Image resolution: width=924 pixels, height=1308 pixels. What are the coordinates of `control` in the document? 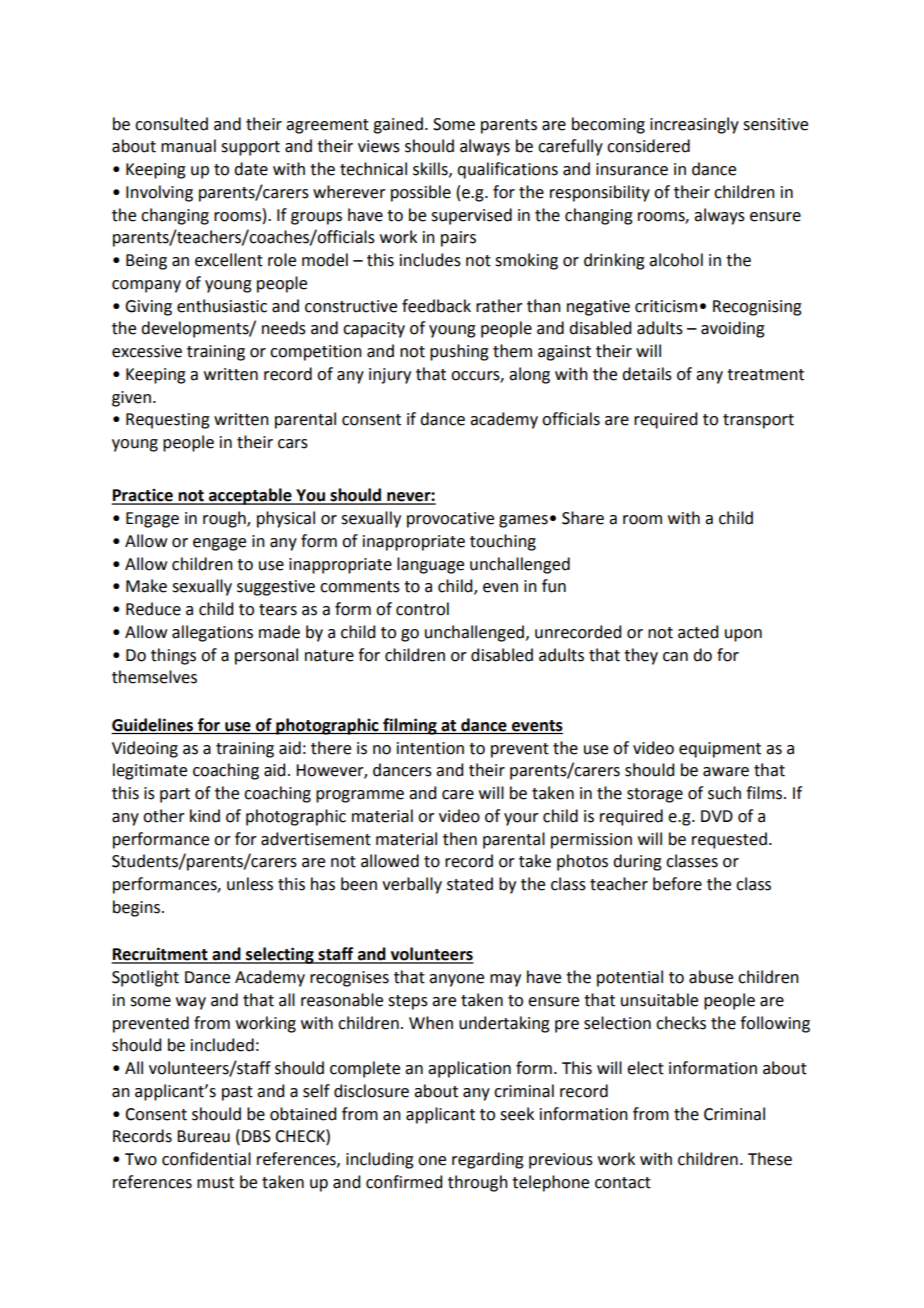 It's located at (422, 609).
